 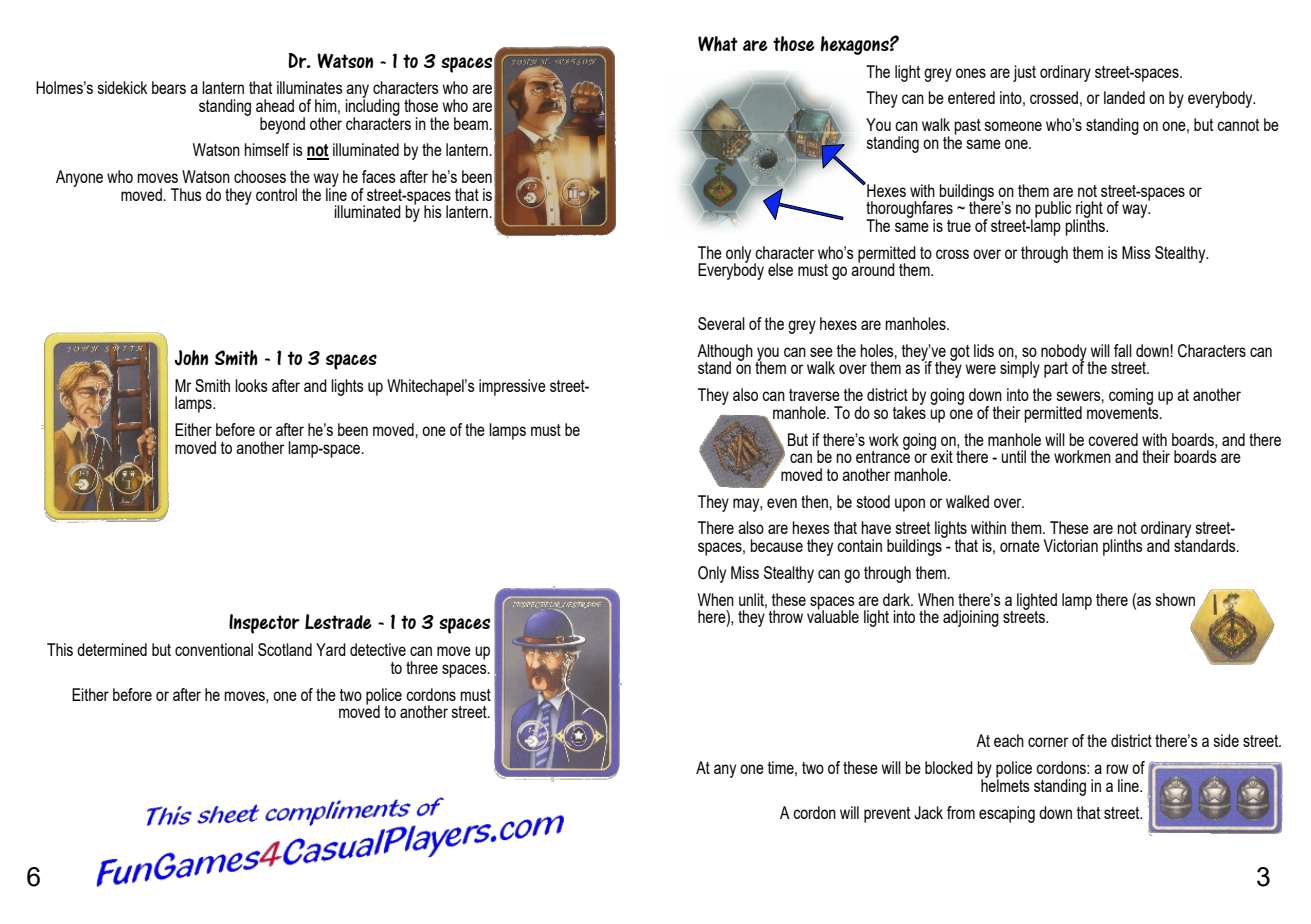 I want to click on fall, so click(x=1123, y=350).
